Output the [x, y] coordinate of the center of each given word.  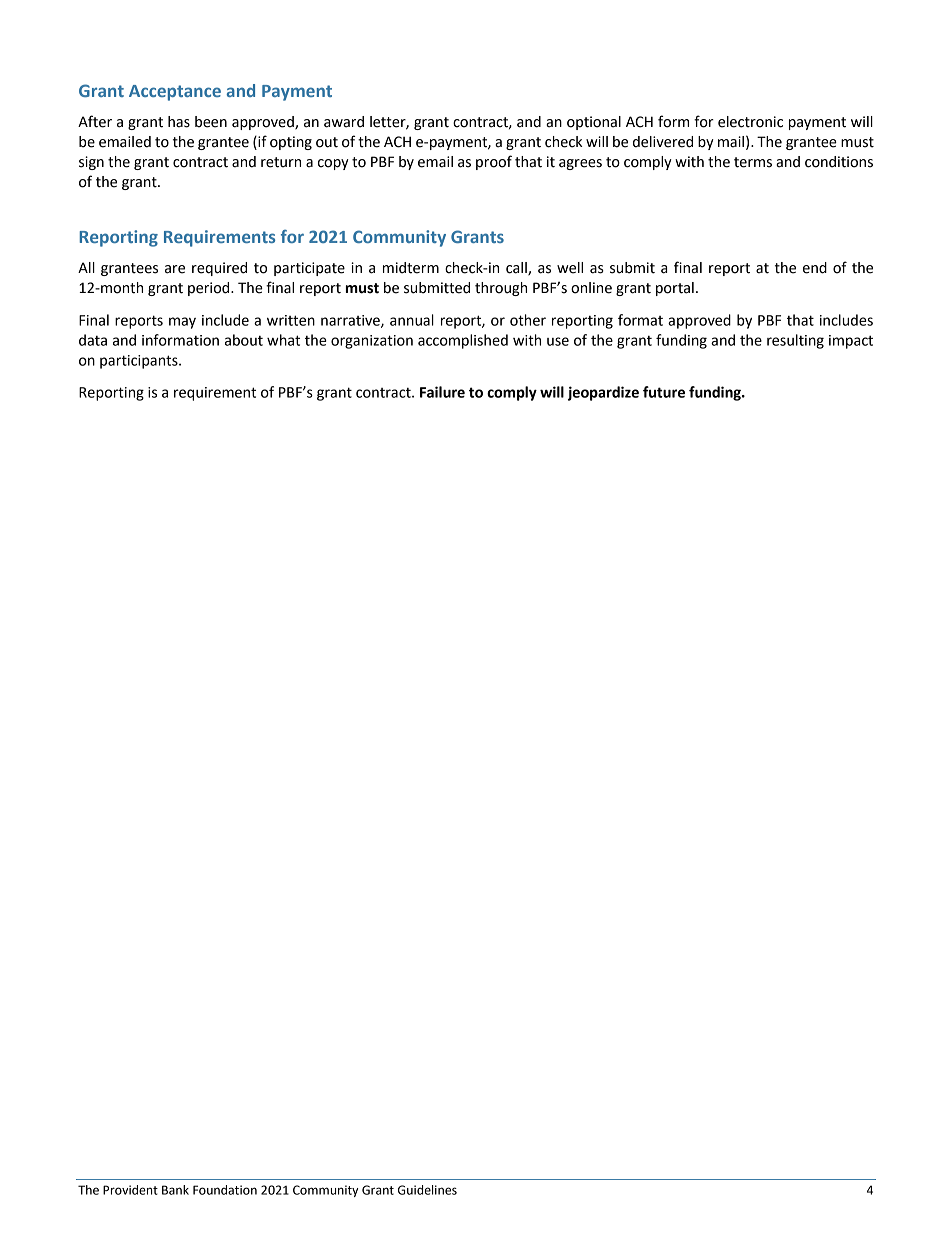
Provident [130, 1190]
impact [851, 342]
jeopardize [603, 393]
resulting [795, 341]
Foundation [225, 1190]
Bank [175, 1190]
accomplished [463, 341]
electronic [750, 122]
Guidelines [427, 1190]
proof [494, 162]
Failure [442, 392]
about [244, 340]
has [179, 122]
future [664, 392]
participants [140, 362]
